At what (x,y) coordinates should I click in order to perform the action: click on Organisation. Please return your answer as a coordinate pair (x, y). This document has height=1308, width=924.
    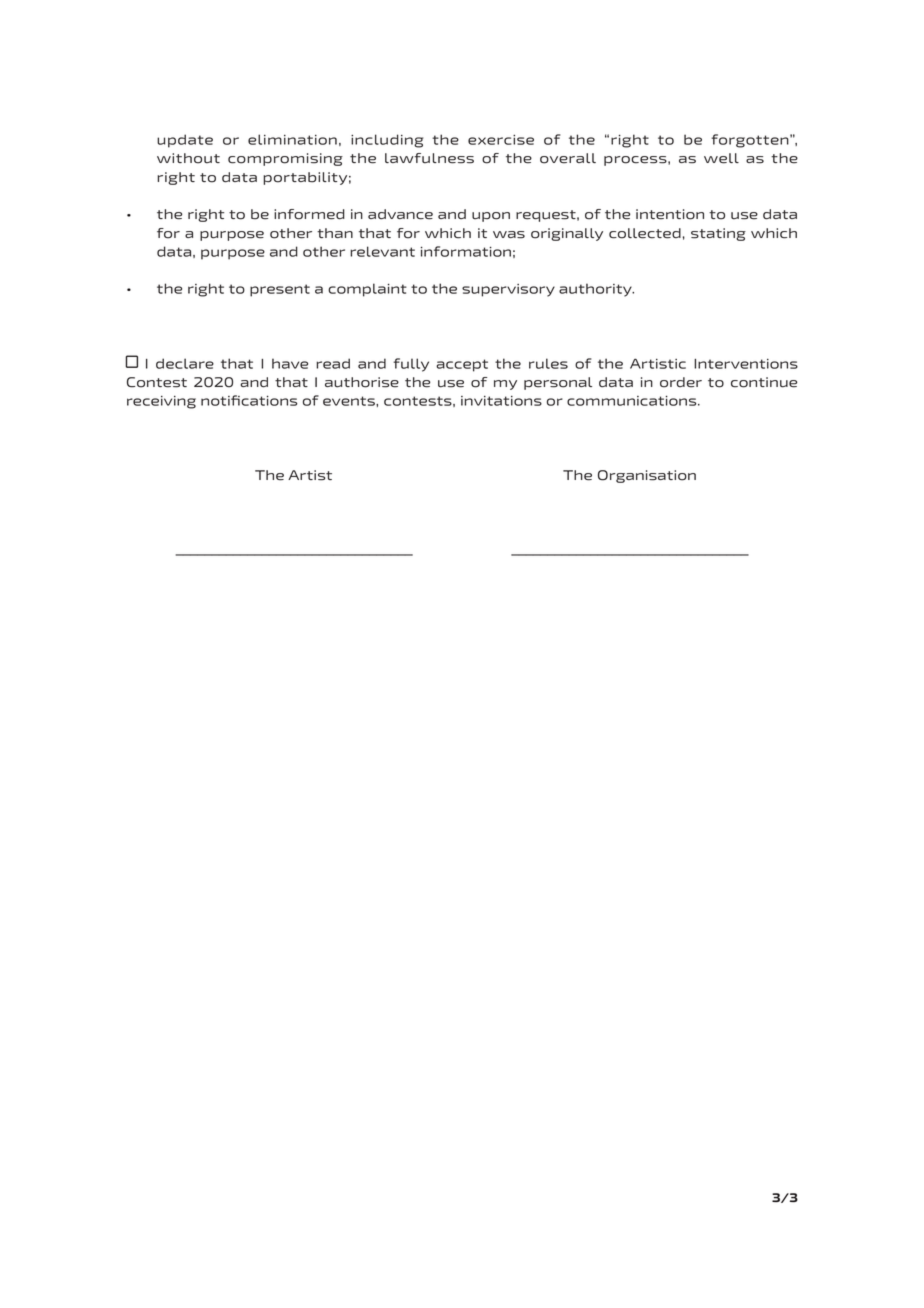
    Looking at the image, I should click on (647, 476).
